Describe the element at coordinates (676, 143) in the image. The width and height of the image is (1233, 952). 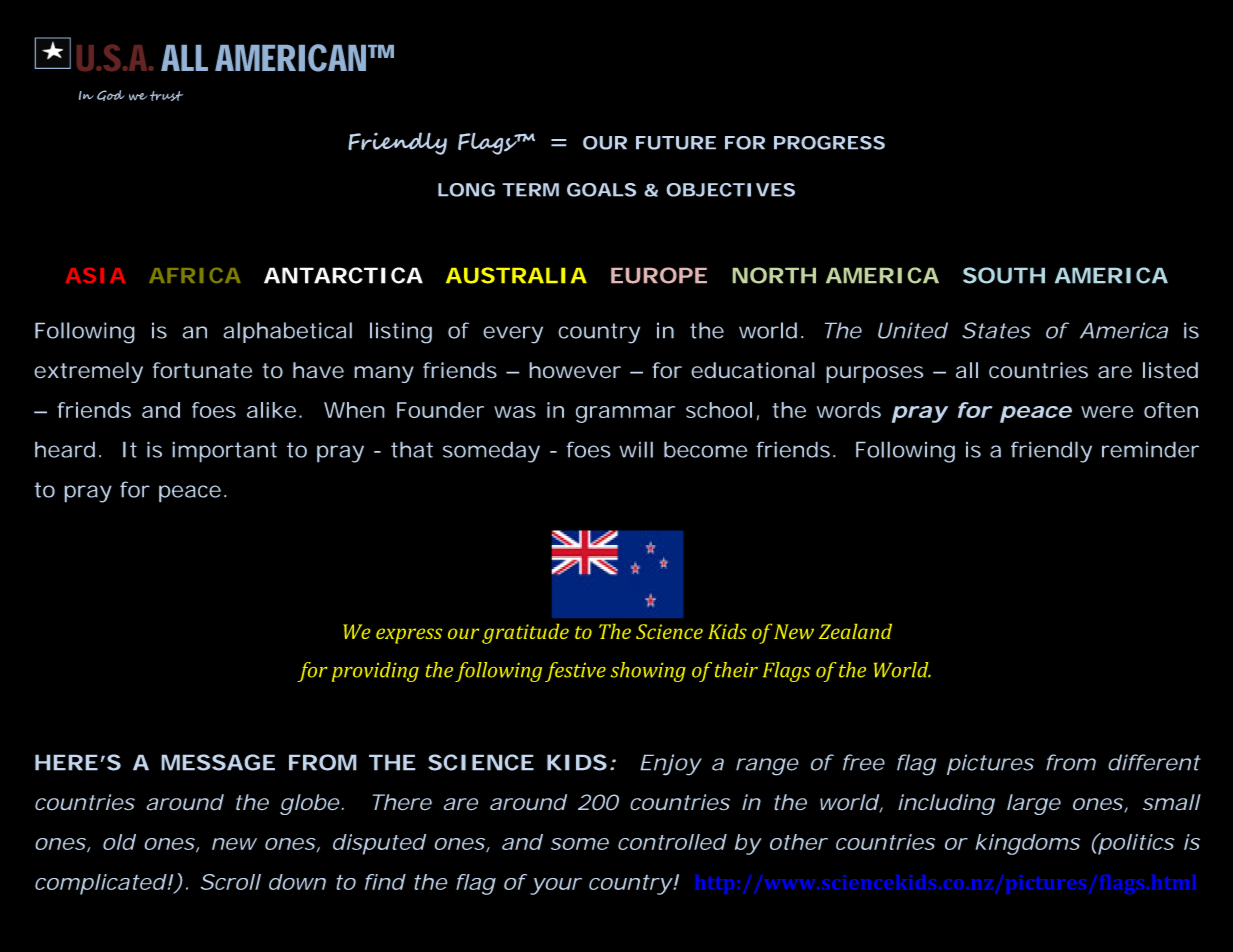
I see `FUTURE` at that location.
